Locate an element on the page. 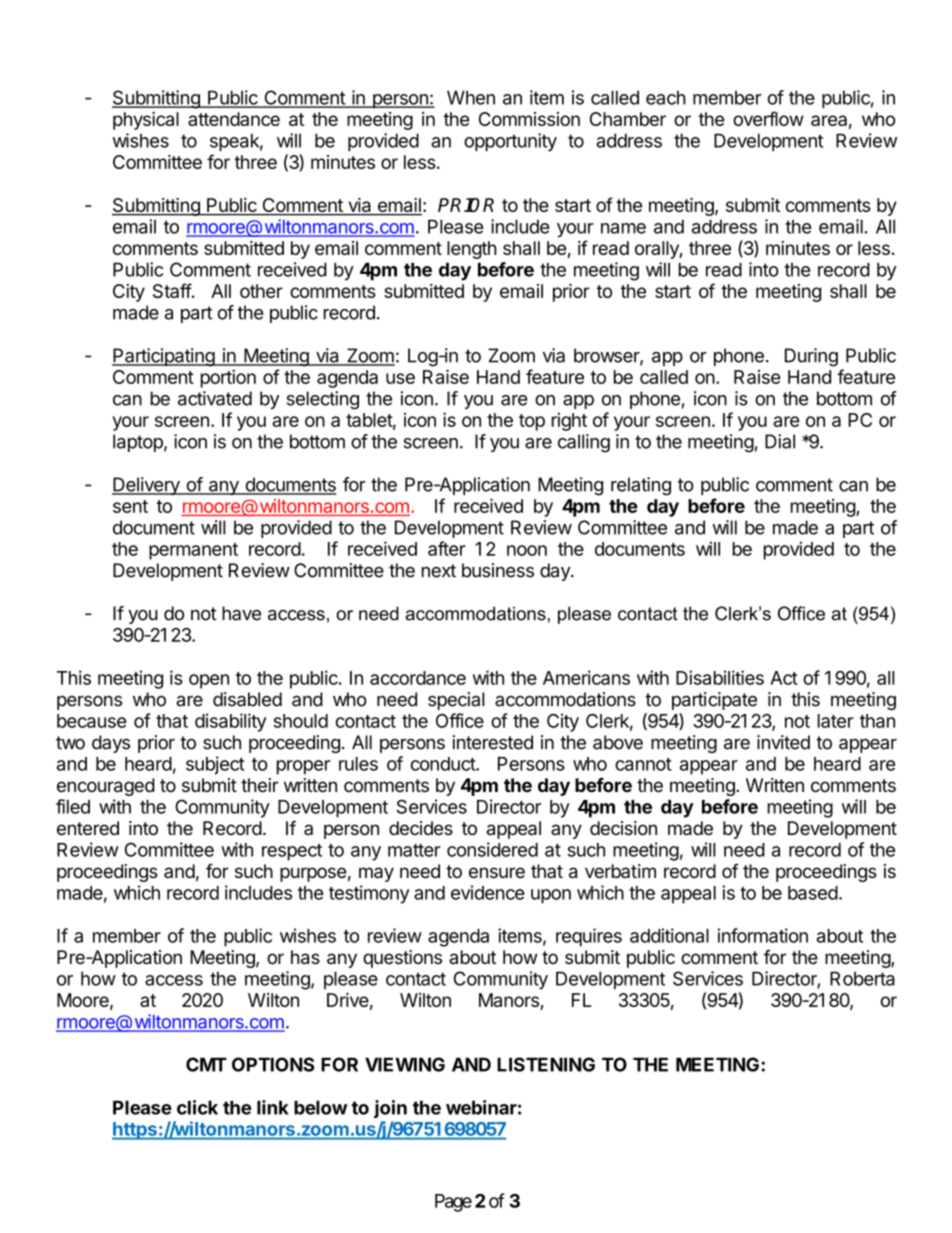 The width and height of the image is (952, 1233). after is located at coordinates (447, 548).
